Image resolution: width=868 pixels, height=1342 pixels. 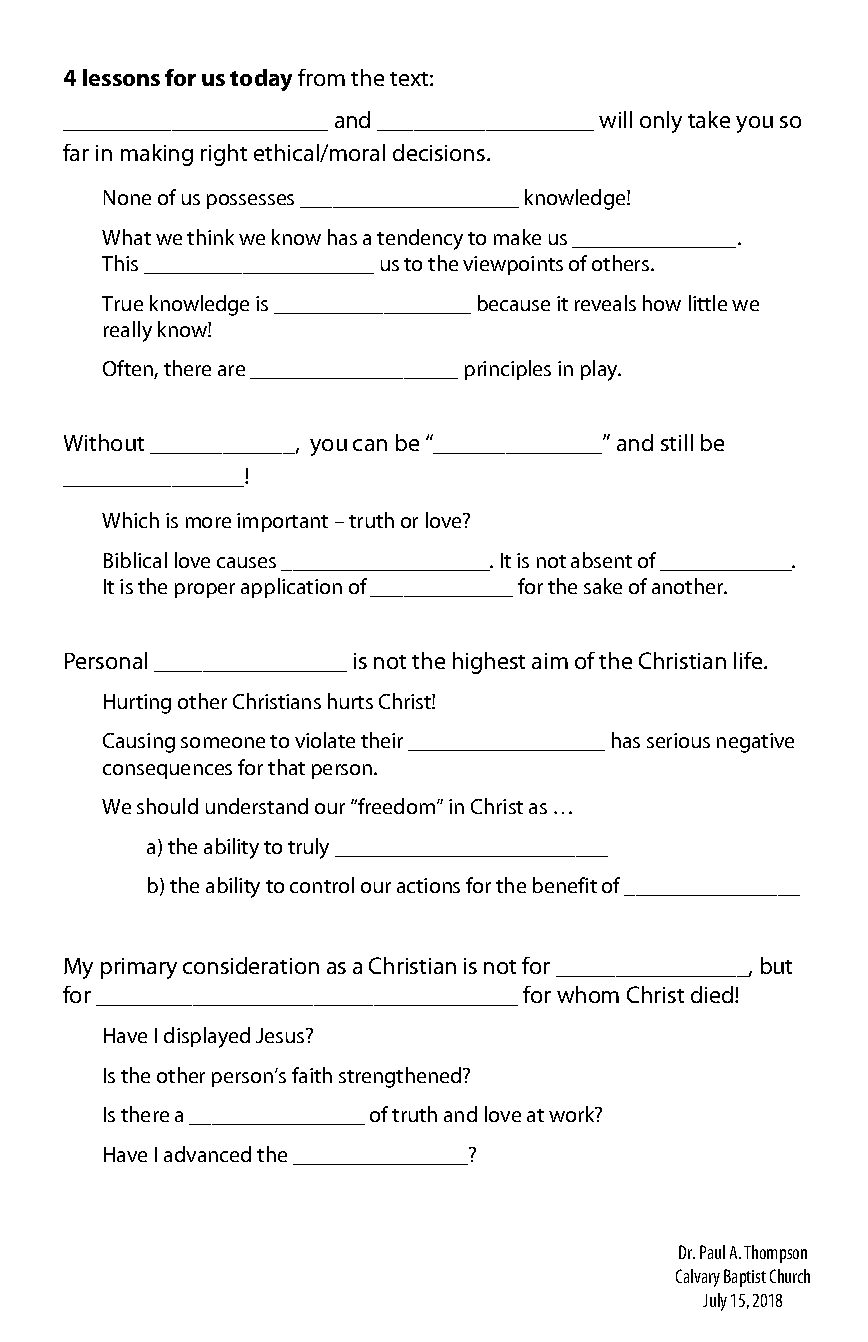 What do you see at coordinates (489, 663) in the screenshot?
I see `highest` at bounding box center [489, 663].
